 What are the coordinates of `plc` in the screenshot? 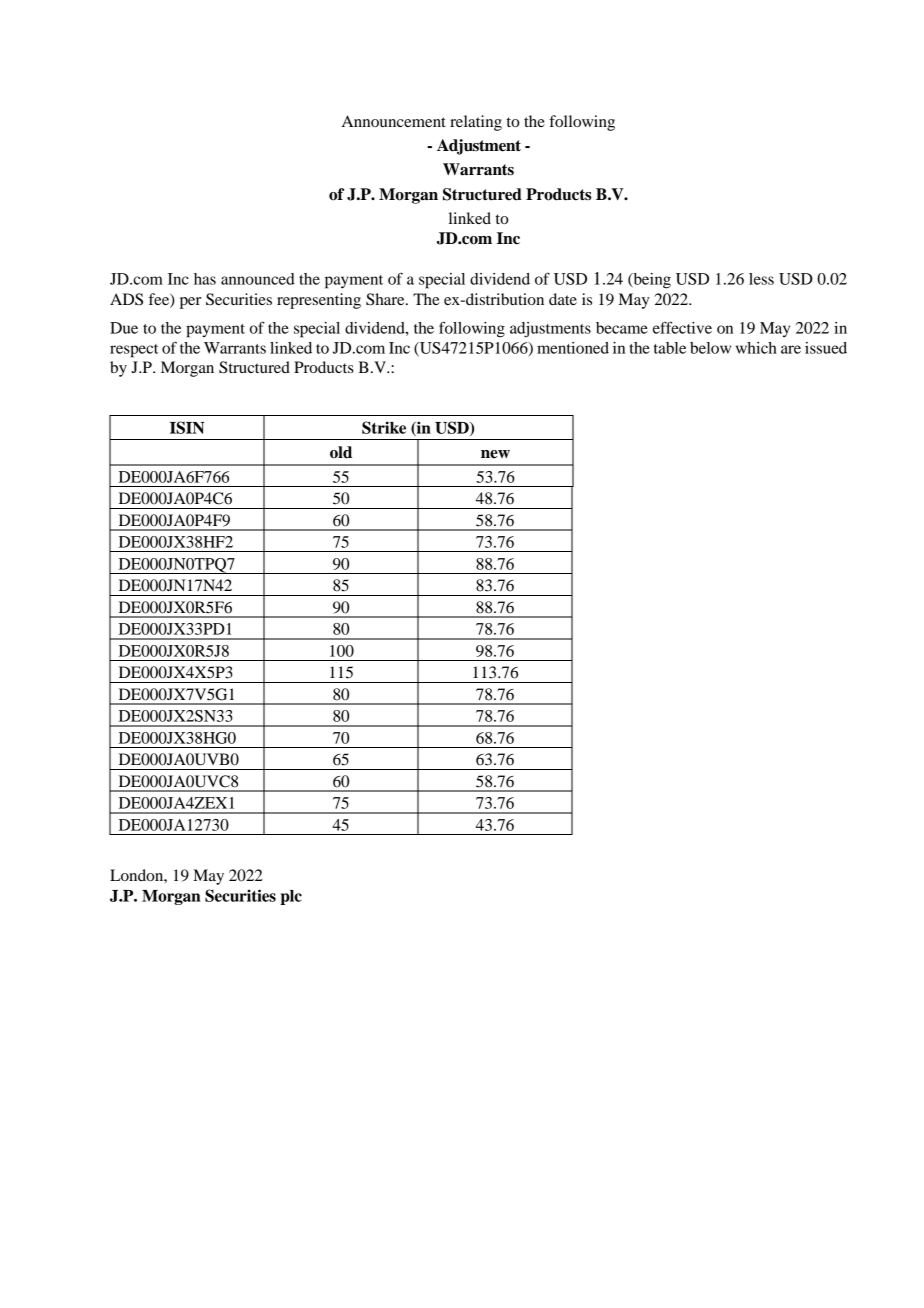 It's located at (291, 897).
